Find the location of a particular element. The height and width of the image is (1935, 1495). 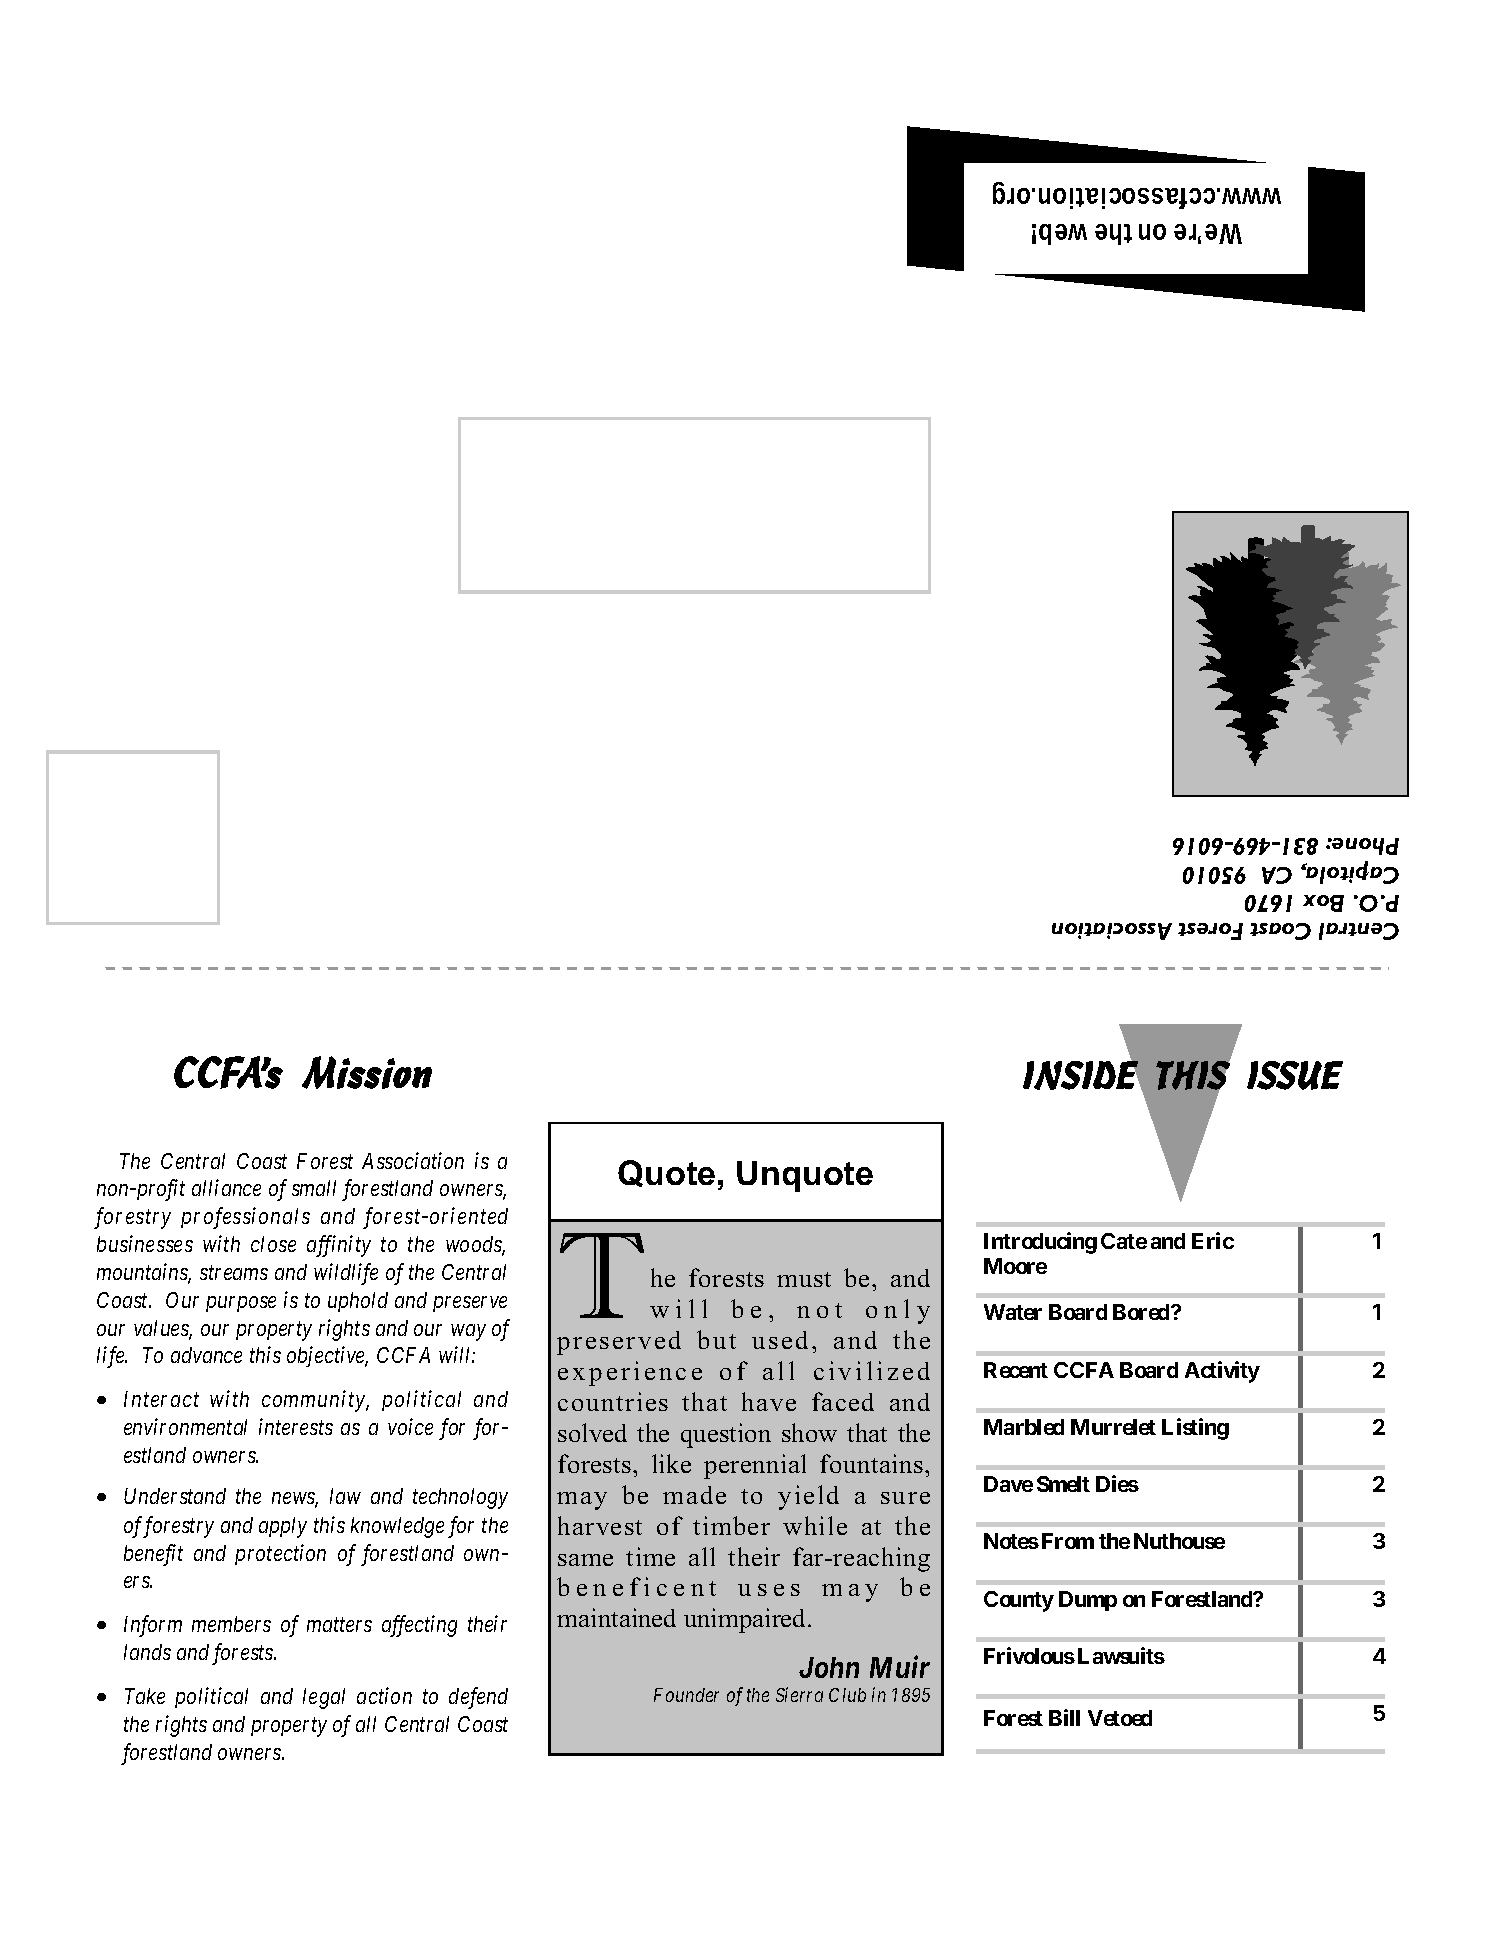

ISSUE is located at coordinates (1295, 1075).
